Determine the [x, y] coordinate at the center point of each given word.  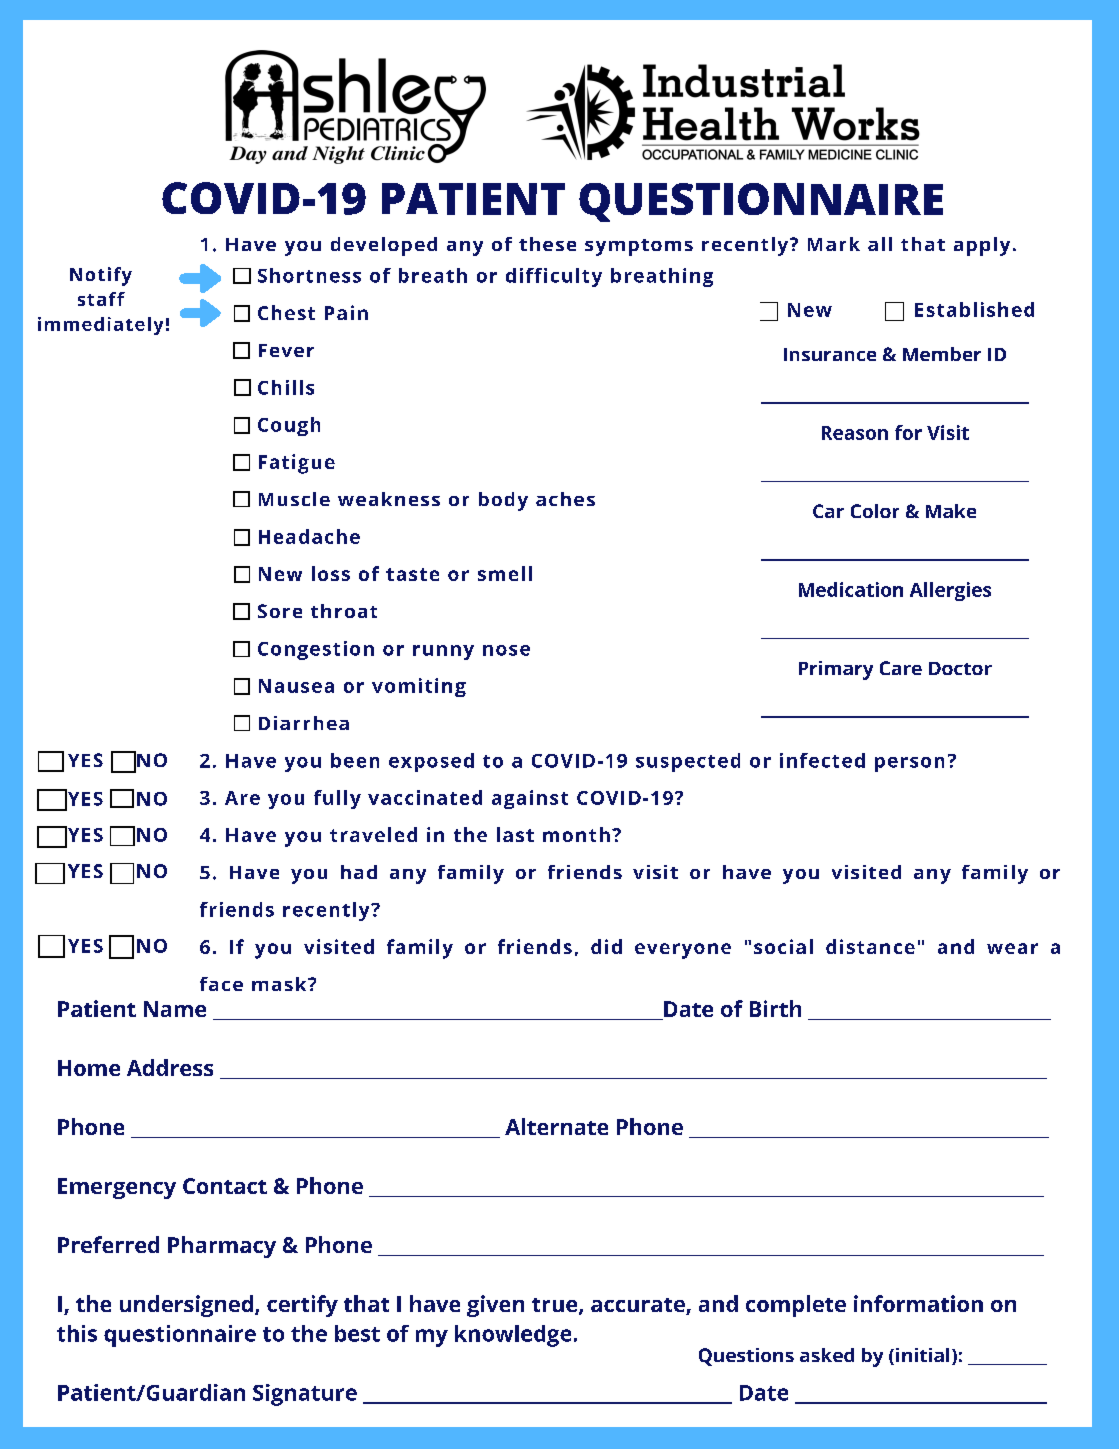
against [530, 799]
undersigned [186, 1306]
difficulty [554, 277]
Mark [834, 244]
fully [337, 799]
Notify [101, 276]
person [909, 764]
